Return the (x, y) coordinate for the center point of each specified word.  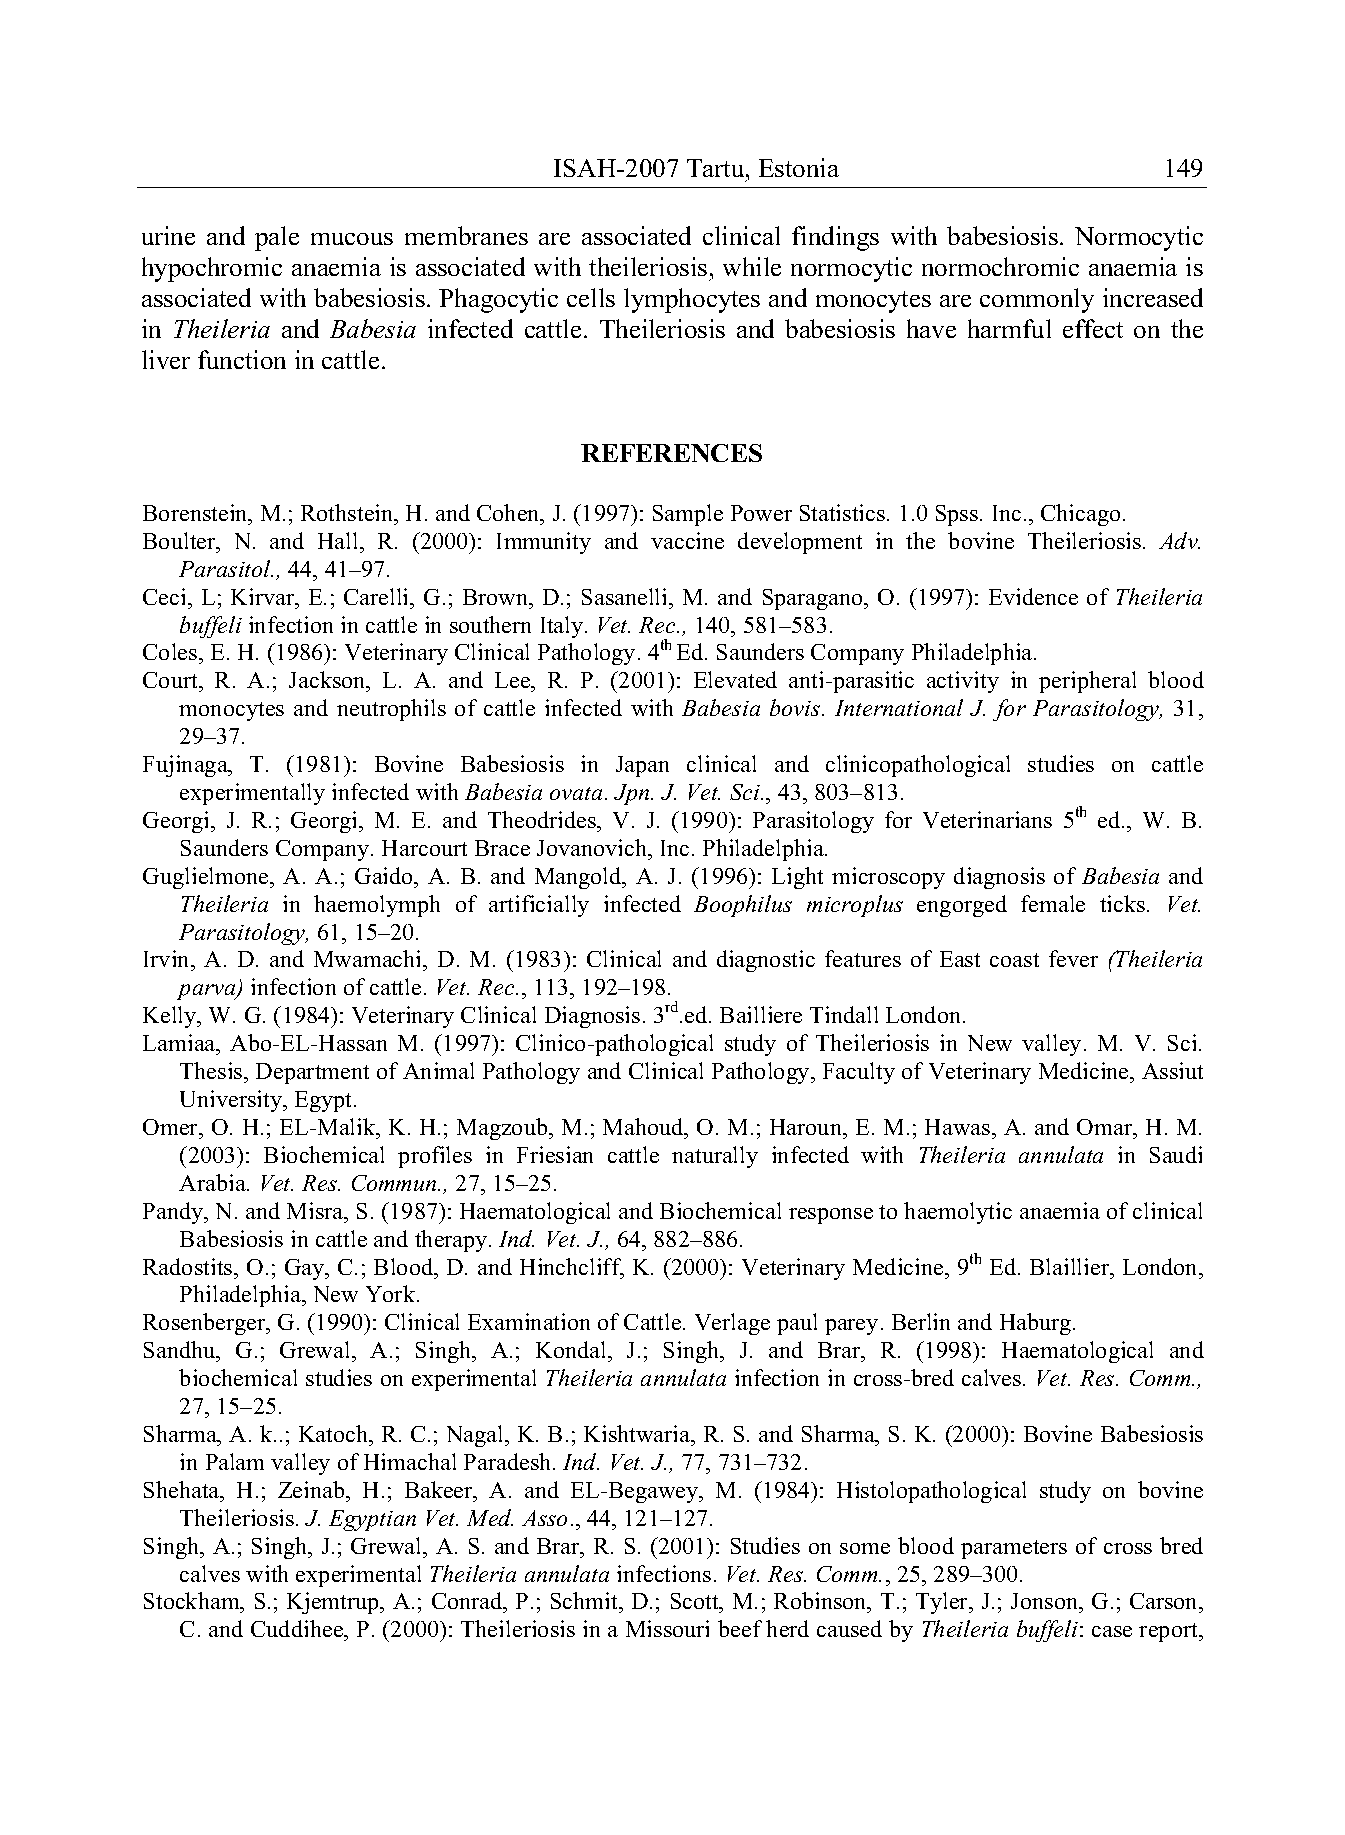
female (1053, 903)
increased (1153, 297)
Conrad (468, 1602)
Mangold (579, 878)
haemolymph (377, 906)
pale (277, 238)
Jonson (1046, 1603)
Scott (696, 1603)
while (752, 266)
